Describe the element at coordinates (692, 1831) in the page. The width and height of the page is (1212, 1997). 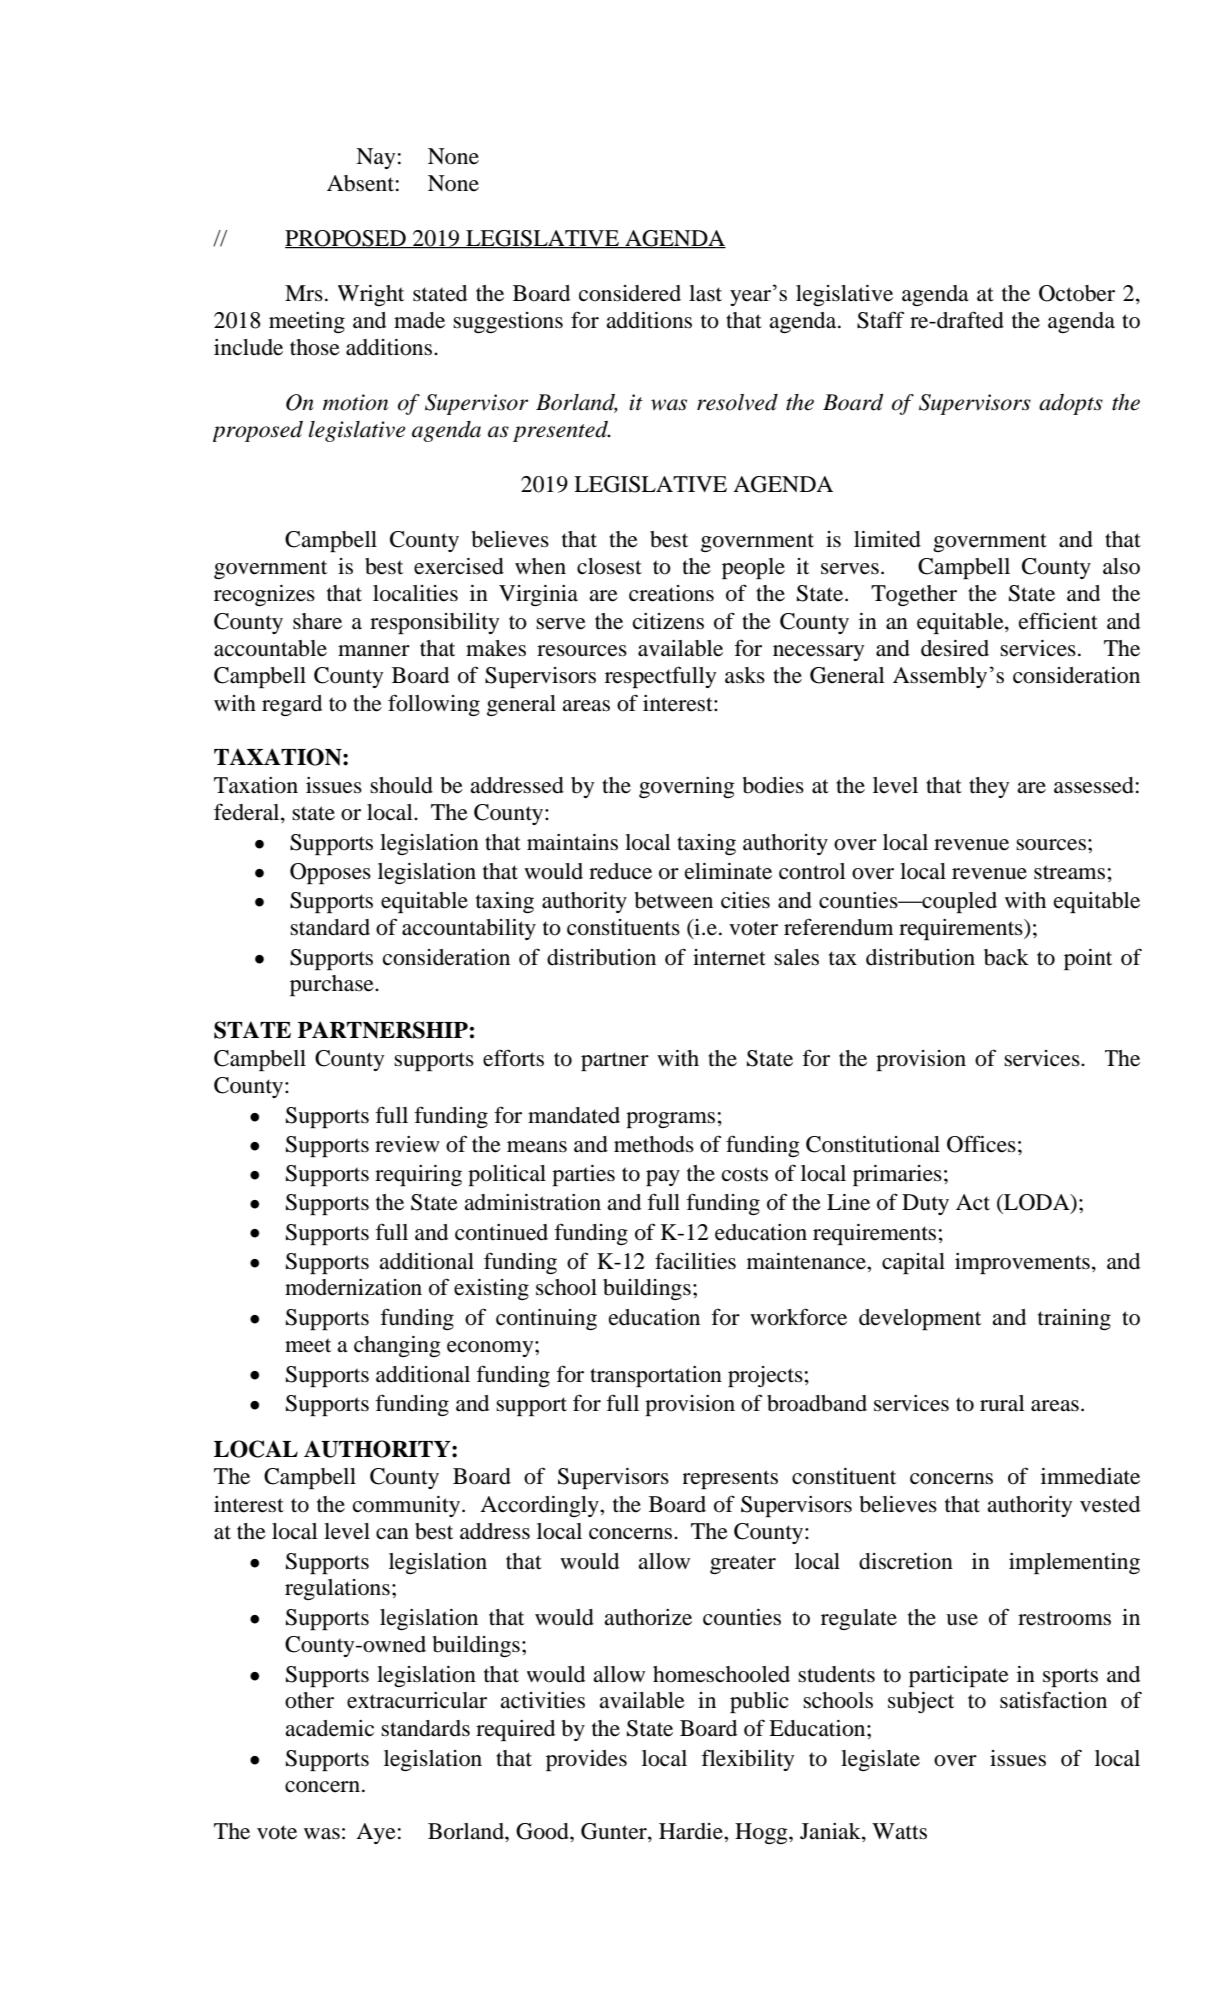
I see `Hardie` at that location.
